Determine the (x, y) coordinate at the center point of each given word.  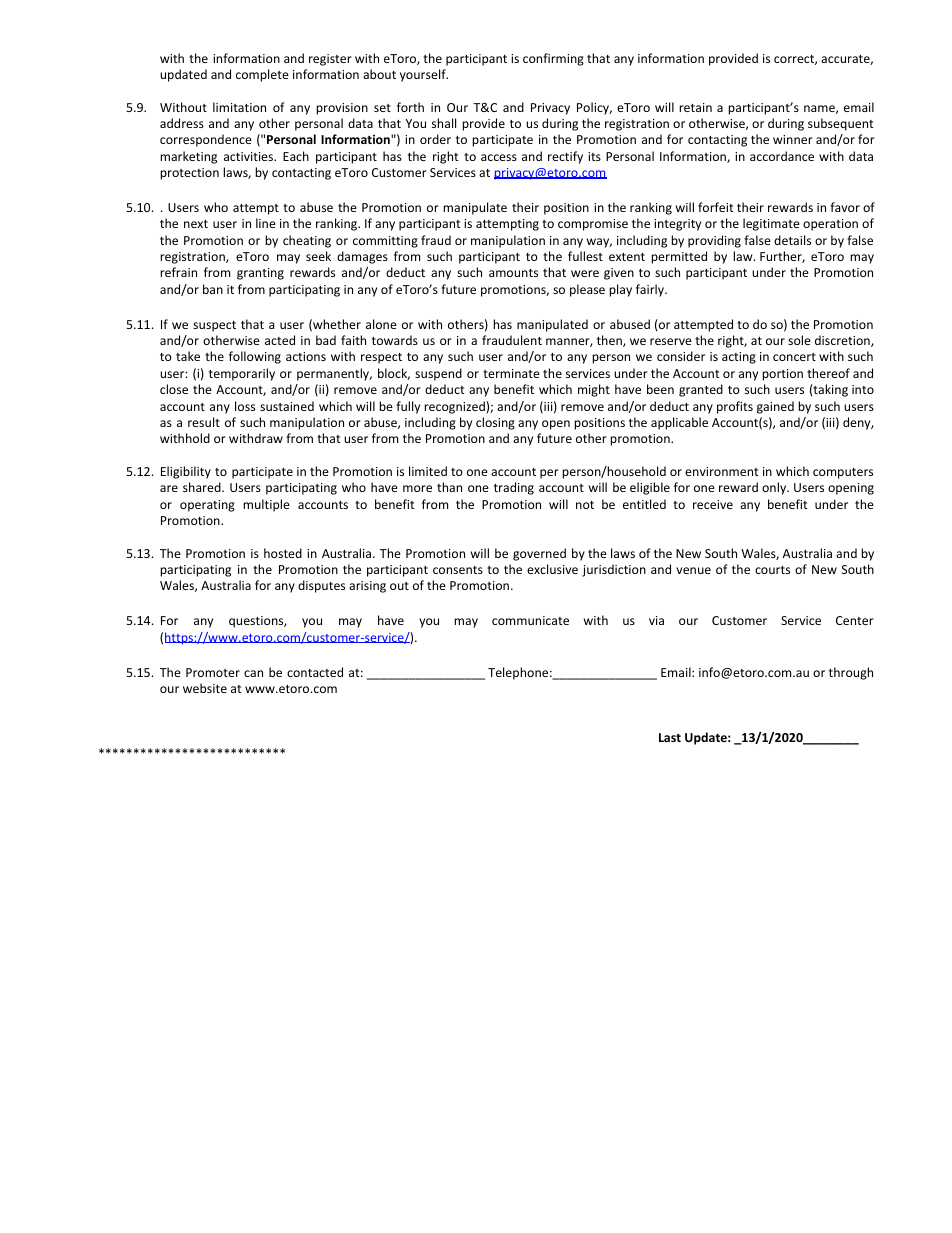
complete (262, 75)
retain (695, 107)
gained (775, 407)
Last (670, 737)
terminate (511, 373)
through (851, 673)
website (205, 688)
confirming (553, 59)
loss (245, 406)
